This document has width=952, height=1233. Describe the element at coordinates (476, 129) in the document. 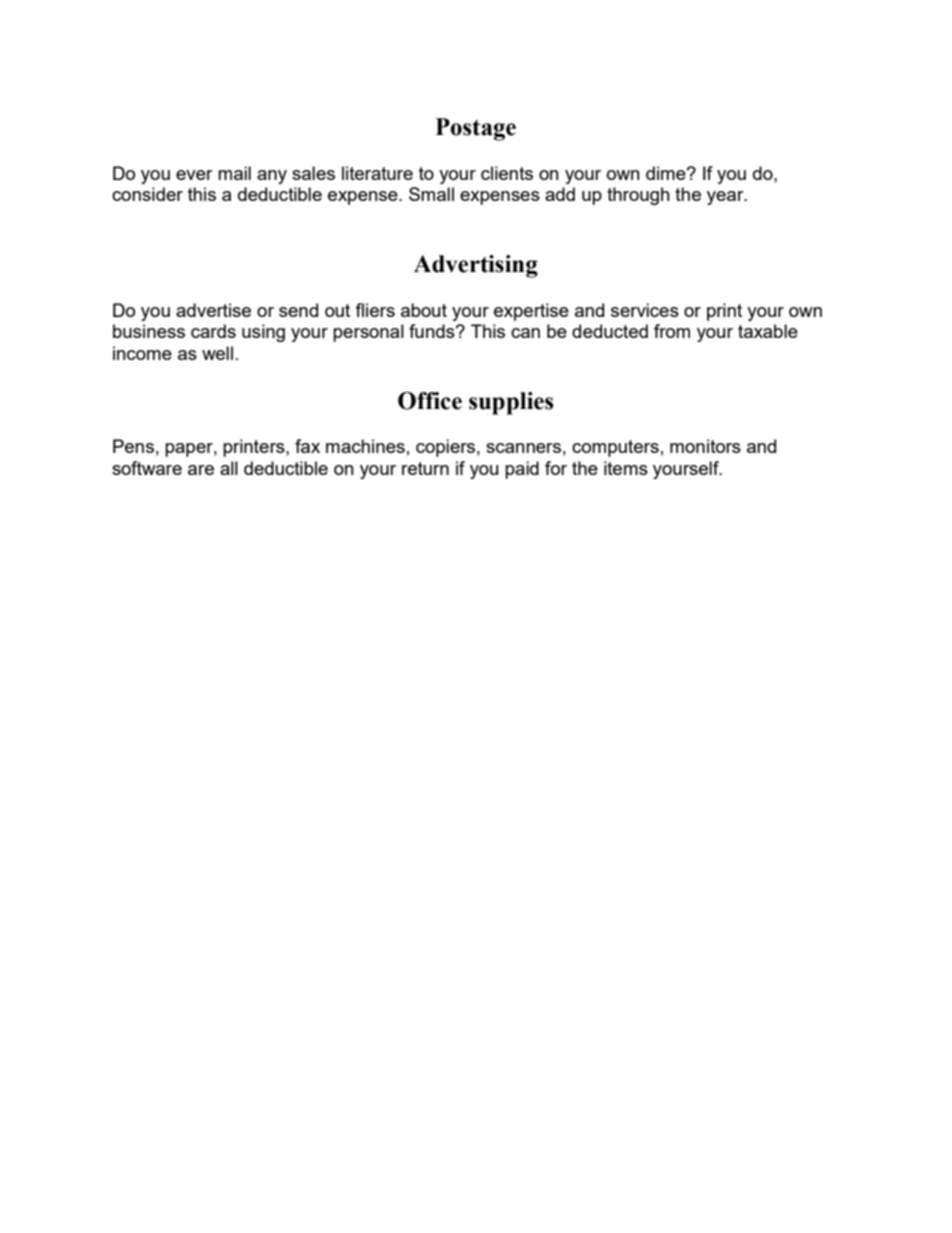

I see `Postage` at that location.
